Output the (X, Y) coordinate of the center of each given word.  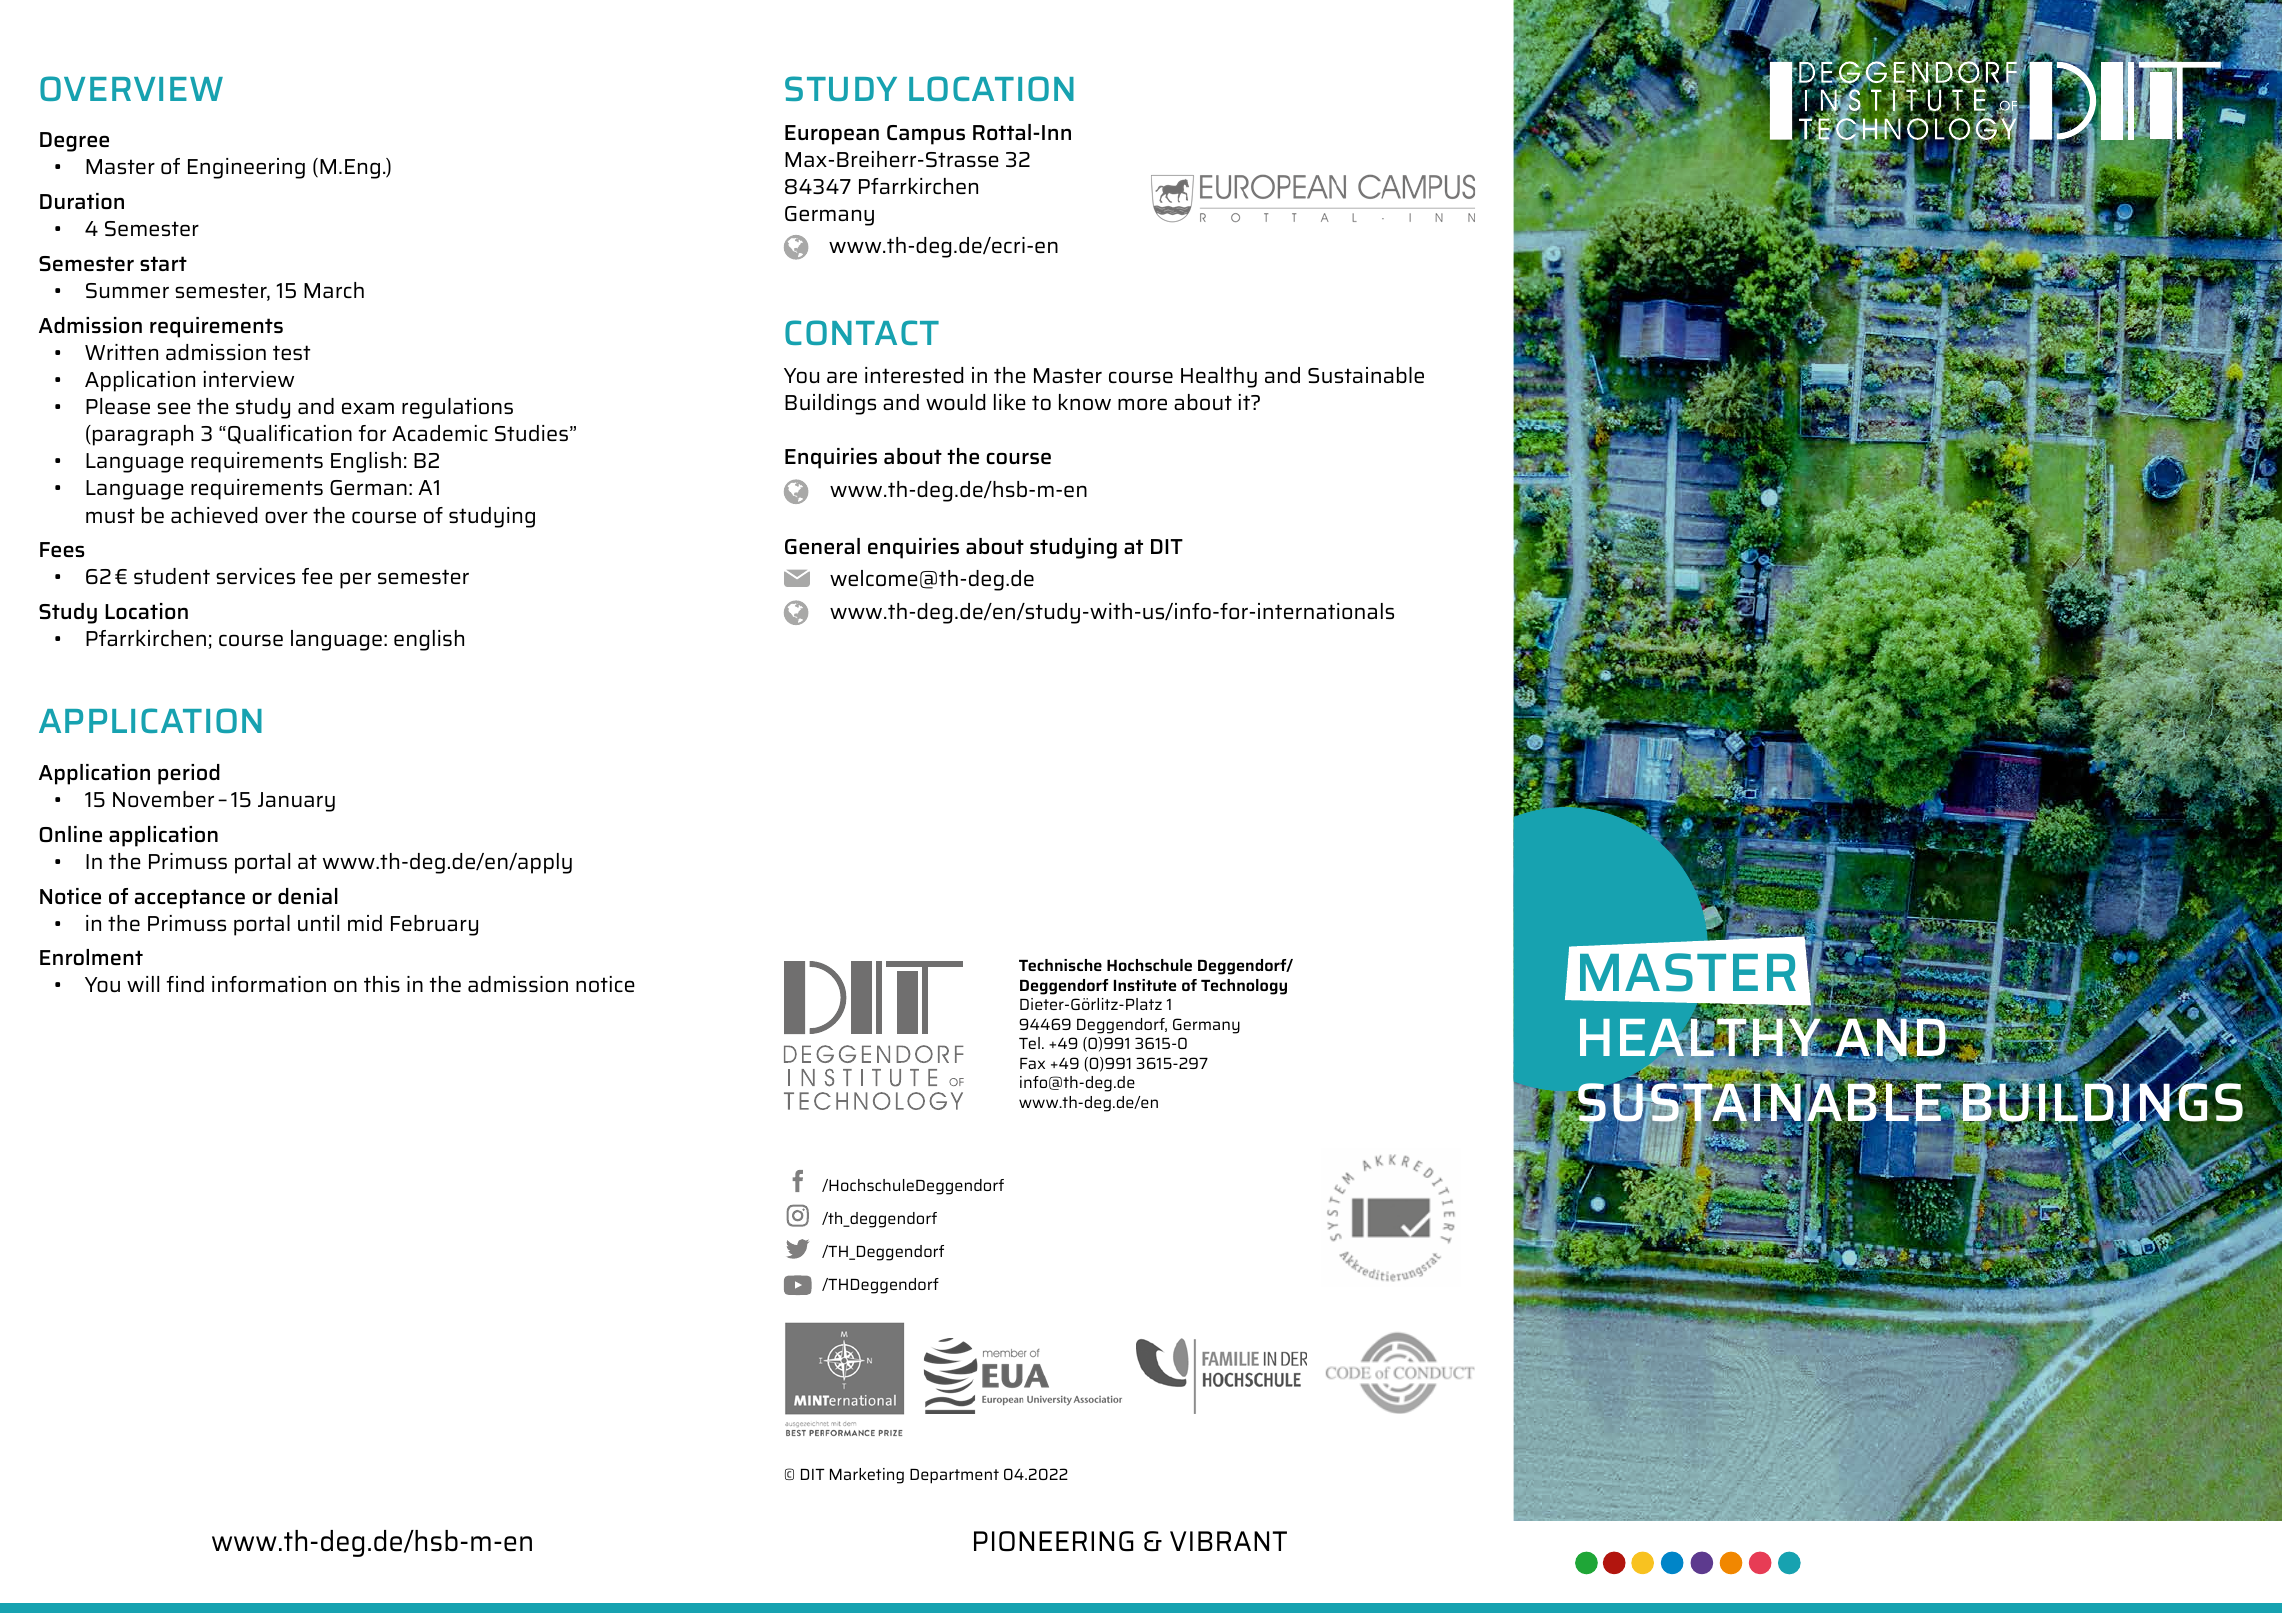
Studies (531, 433)
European (832, 135)
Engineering (246, 168)
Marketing (867, 1476)
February (434, 925)
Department (954, 1476)
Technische (1060, 965)
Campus (926, 135)
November (163, 799)
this (382, 984)
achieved (214, 515)
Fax (1032, 1063)
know (1085, 402)
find (185, 984)
